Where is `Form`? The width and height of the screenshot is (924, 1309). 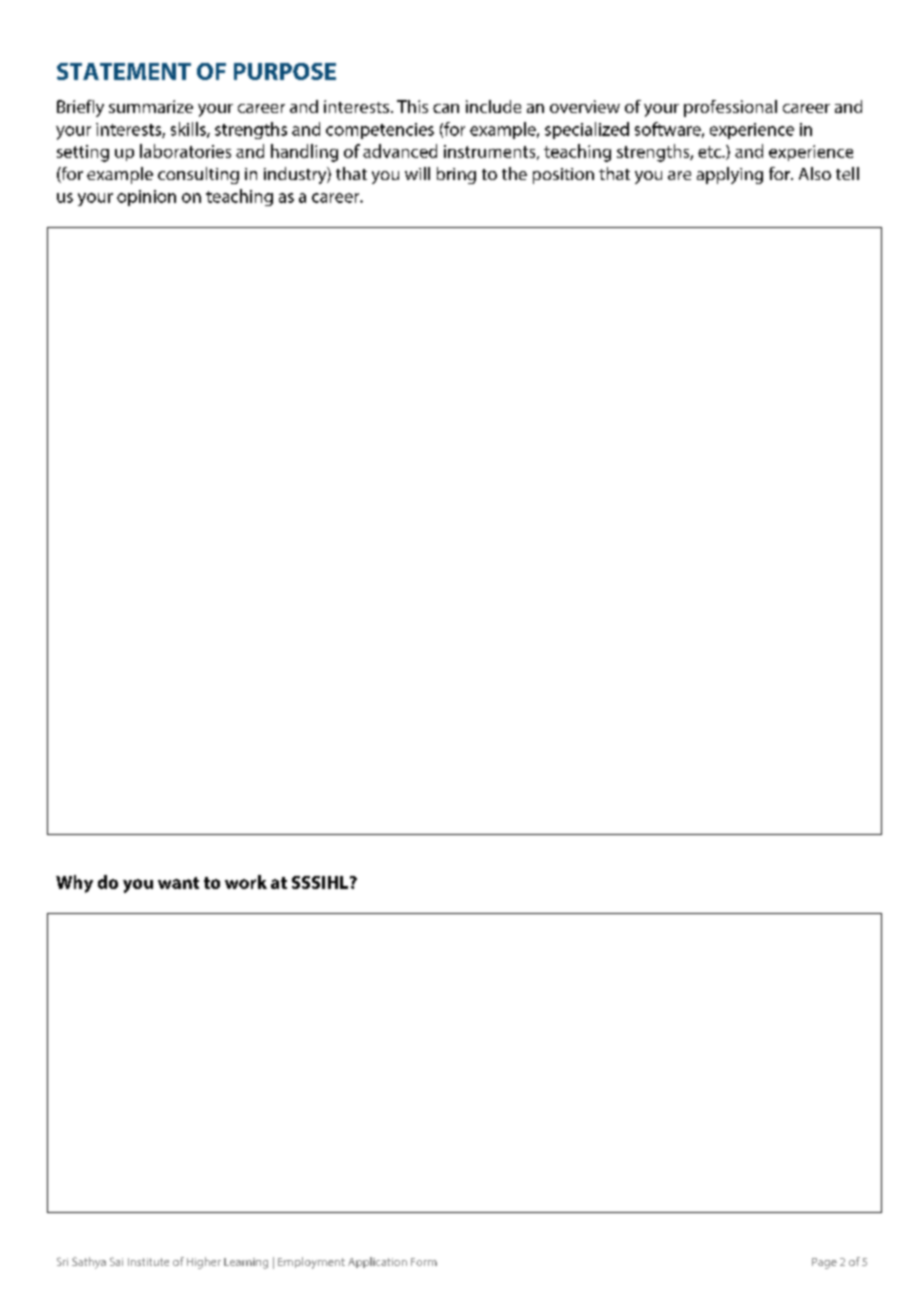
Form is located at coordinates (424, 1262).
